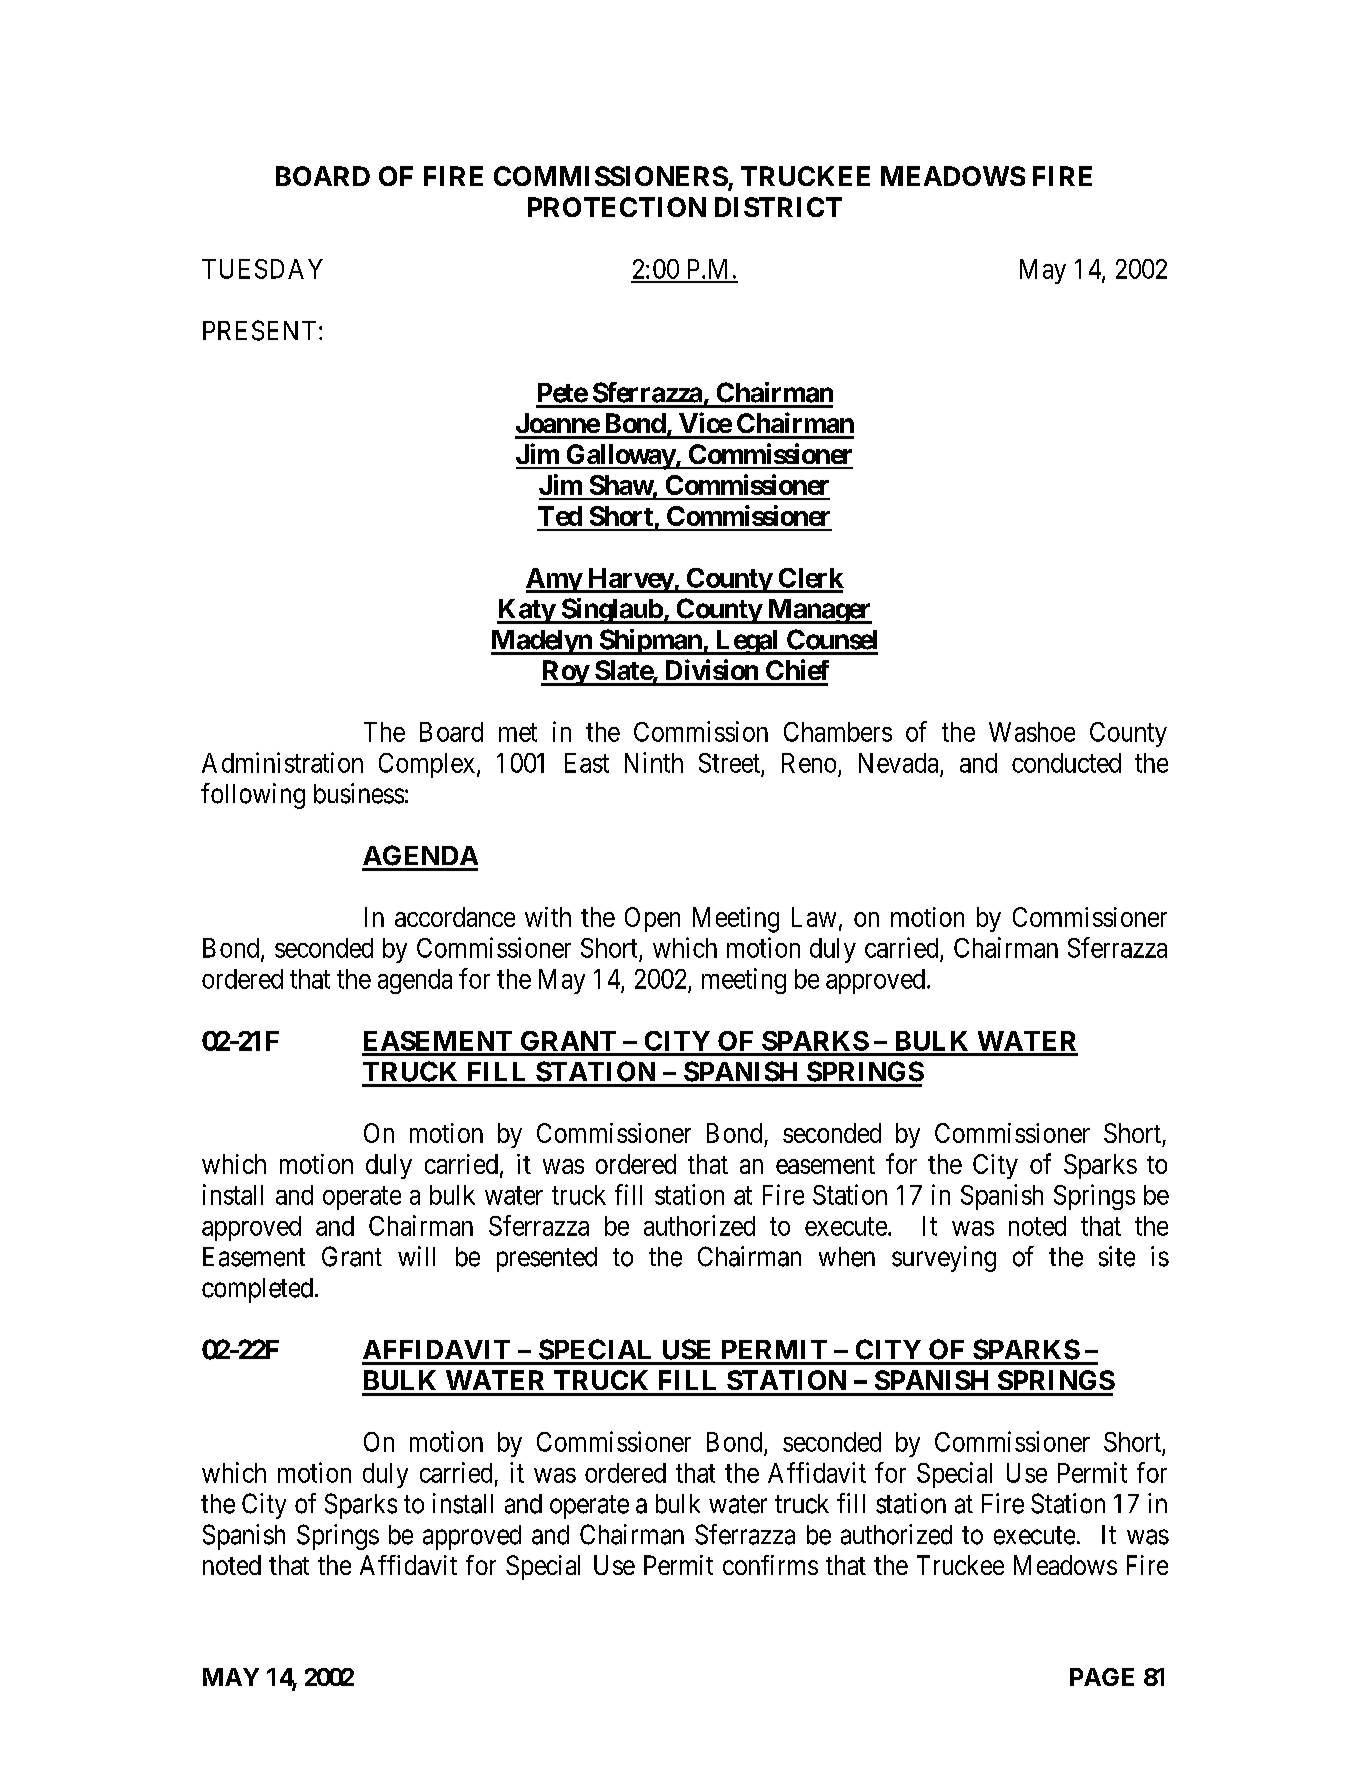 The height and width of the page is (1772, 1369). What do you see at coordinates (814, 917) in the page?
I see `Law` at bounding box center [814, 917].
